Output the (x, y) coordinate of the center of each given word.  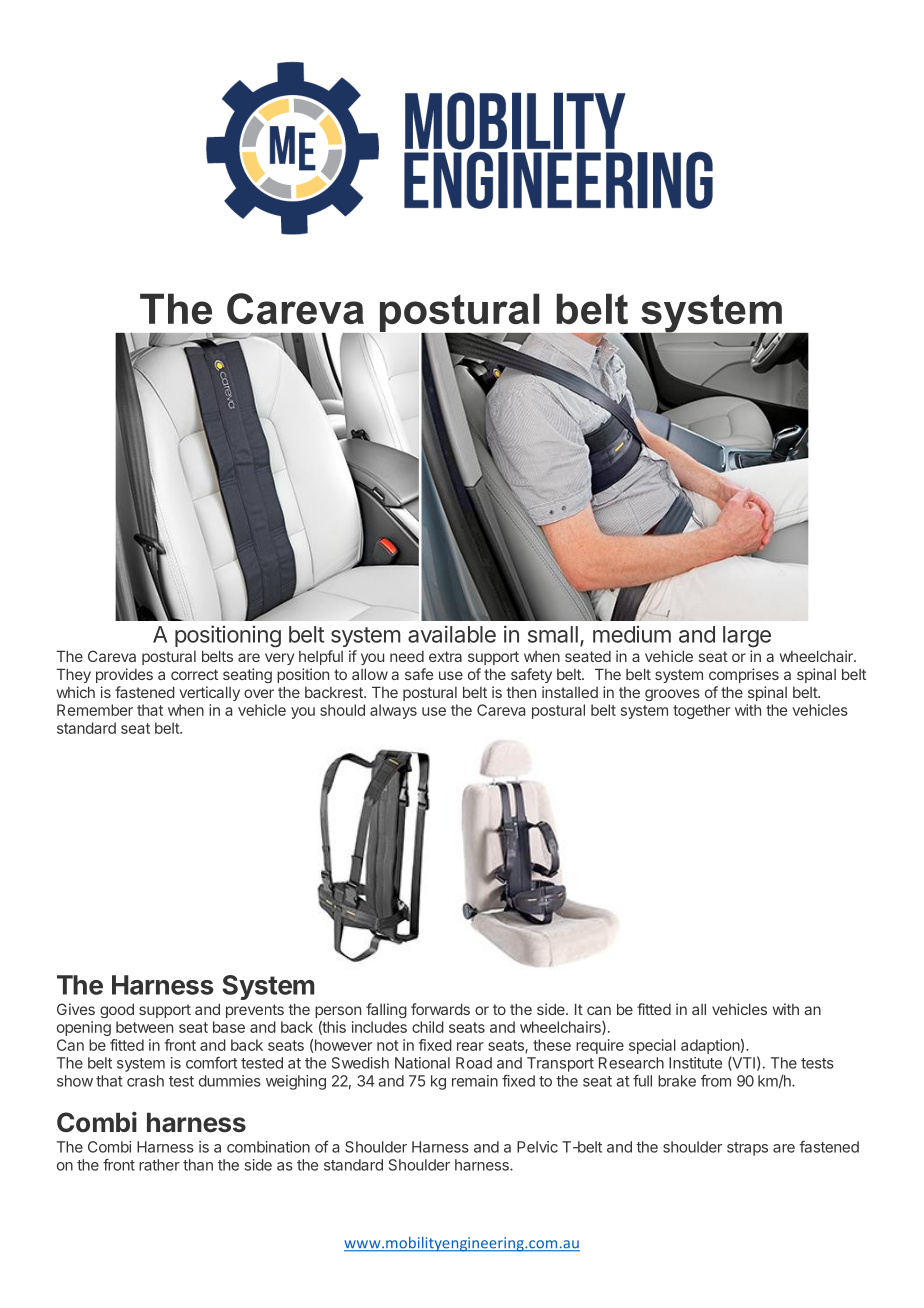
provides (124, 675)
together (701, 711)
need (407, 656)
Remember (95, 710)
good (117, 1010)
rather (159, 1165)
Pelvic (537, 1147)
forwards (440, 1009)
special (652, 1046)
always (393, 711)
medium (632, 634)
